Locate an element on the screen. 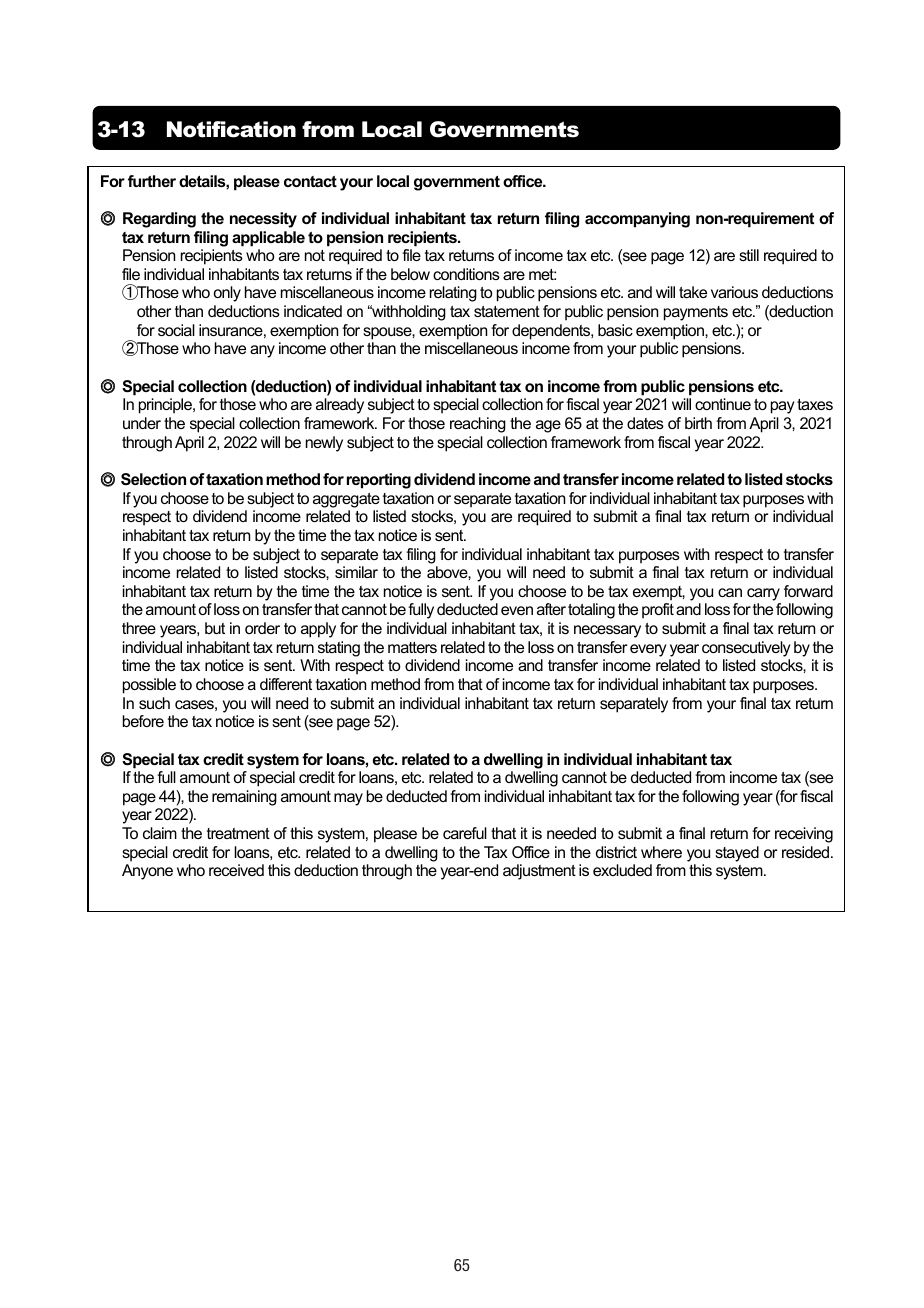 This screenshot has height=1308, width=924. careful is located at coordinates (465, 833).
